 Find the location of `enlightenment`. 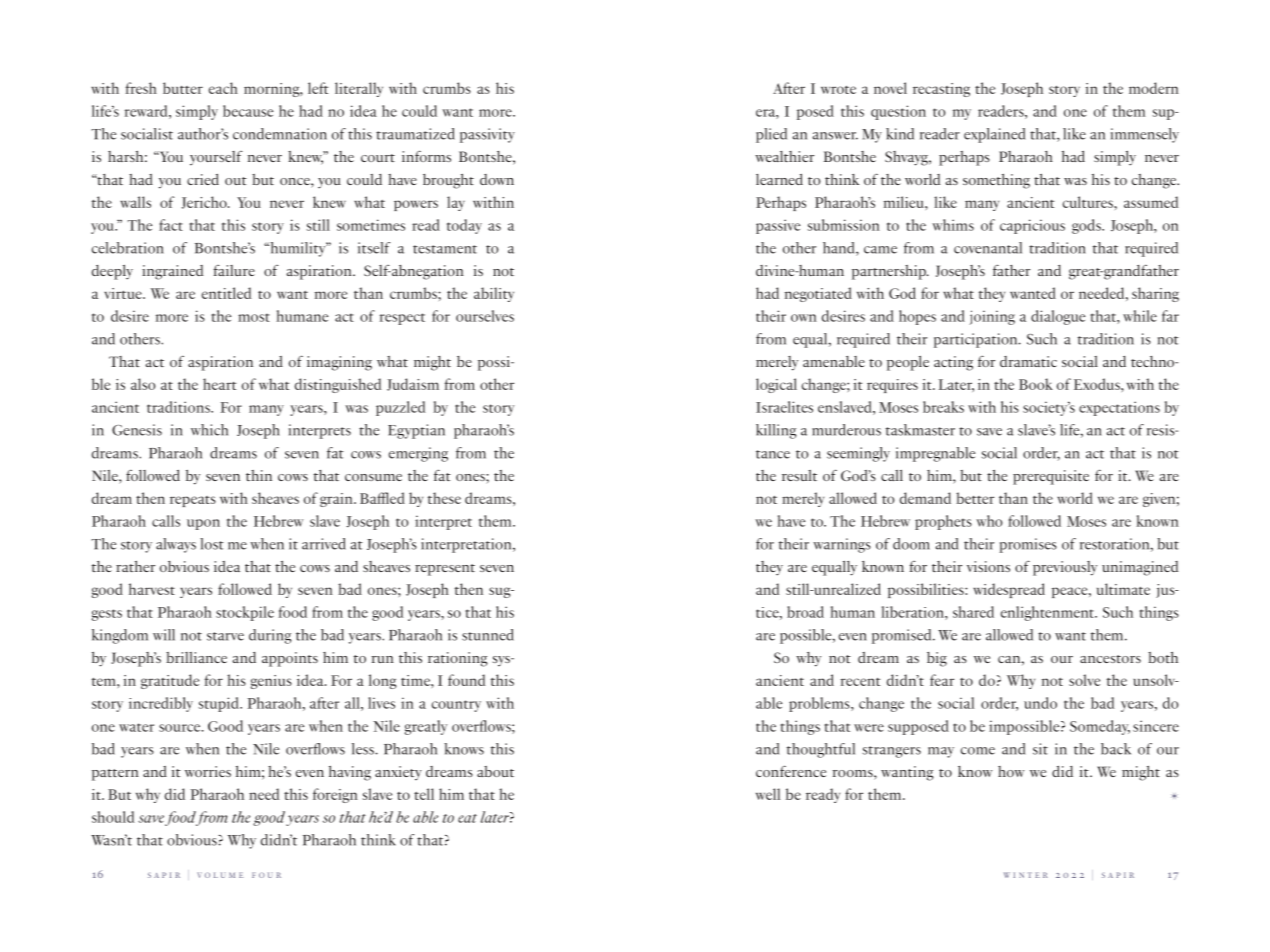

enlightenment is located at coordinates (1048, 613).
